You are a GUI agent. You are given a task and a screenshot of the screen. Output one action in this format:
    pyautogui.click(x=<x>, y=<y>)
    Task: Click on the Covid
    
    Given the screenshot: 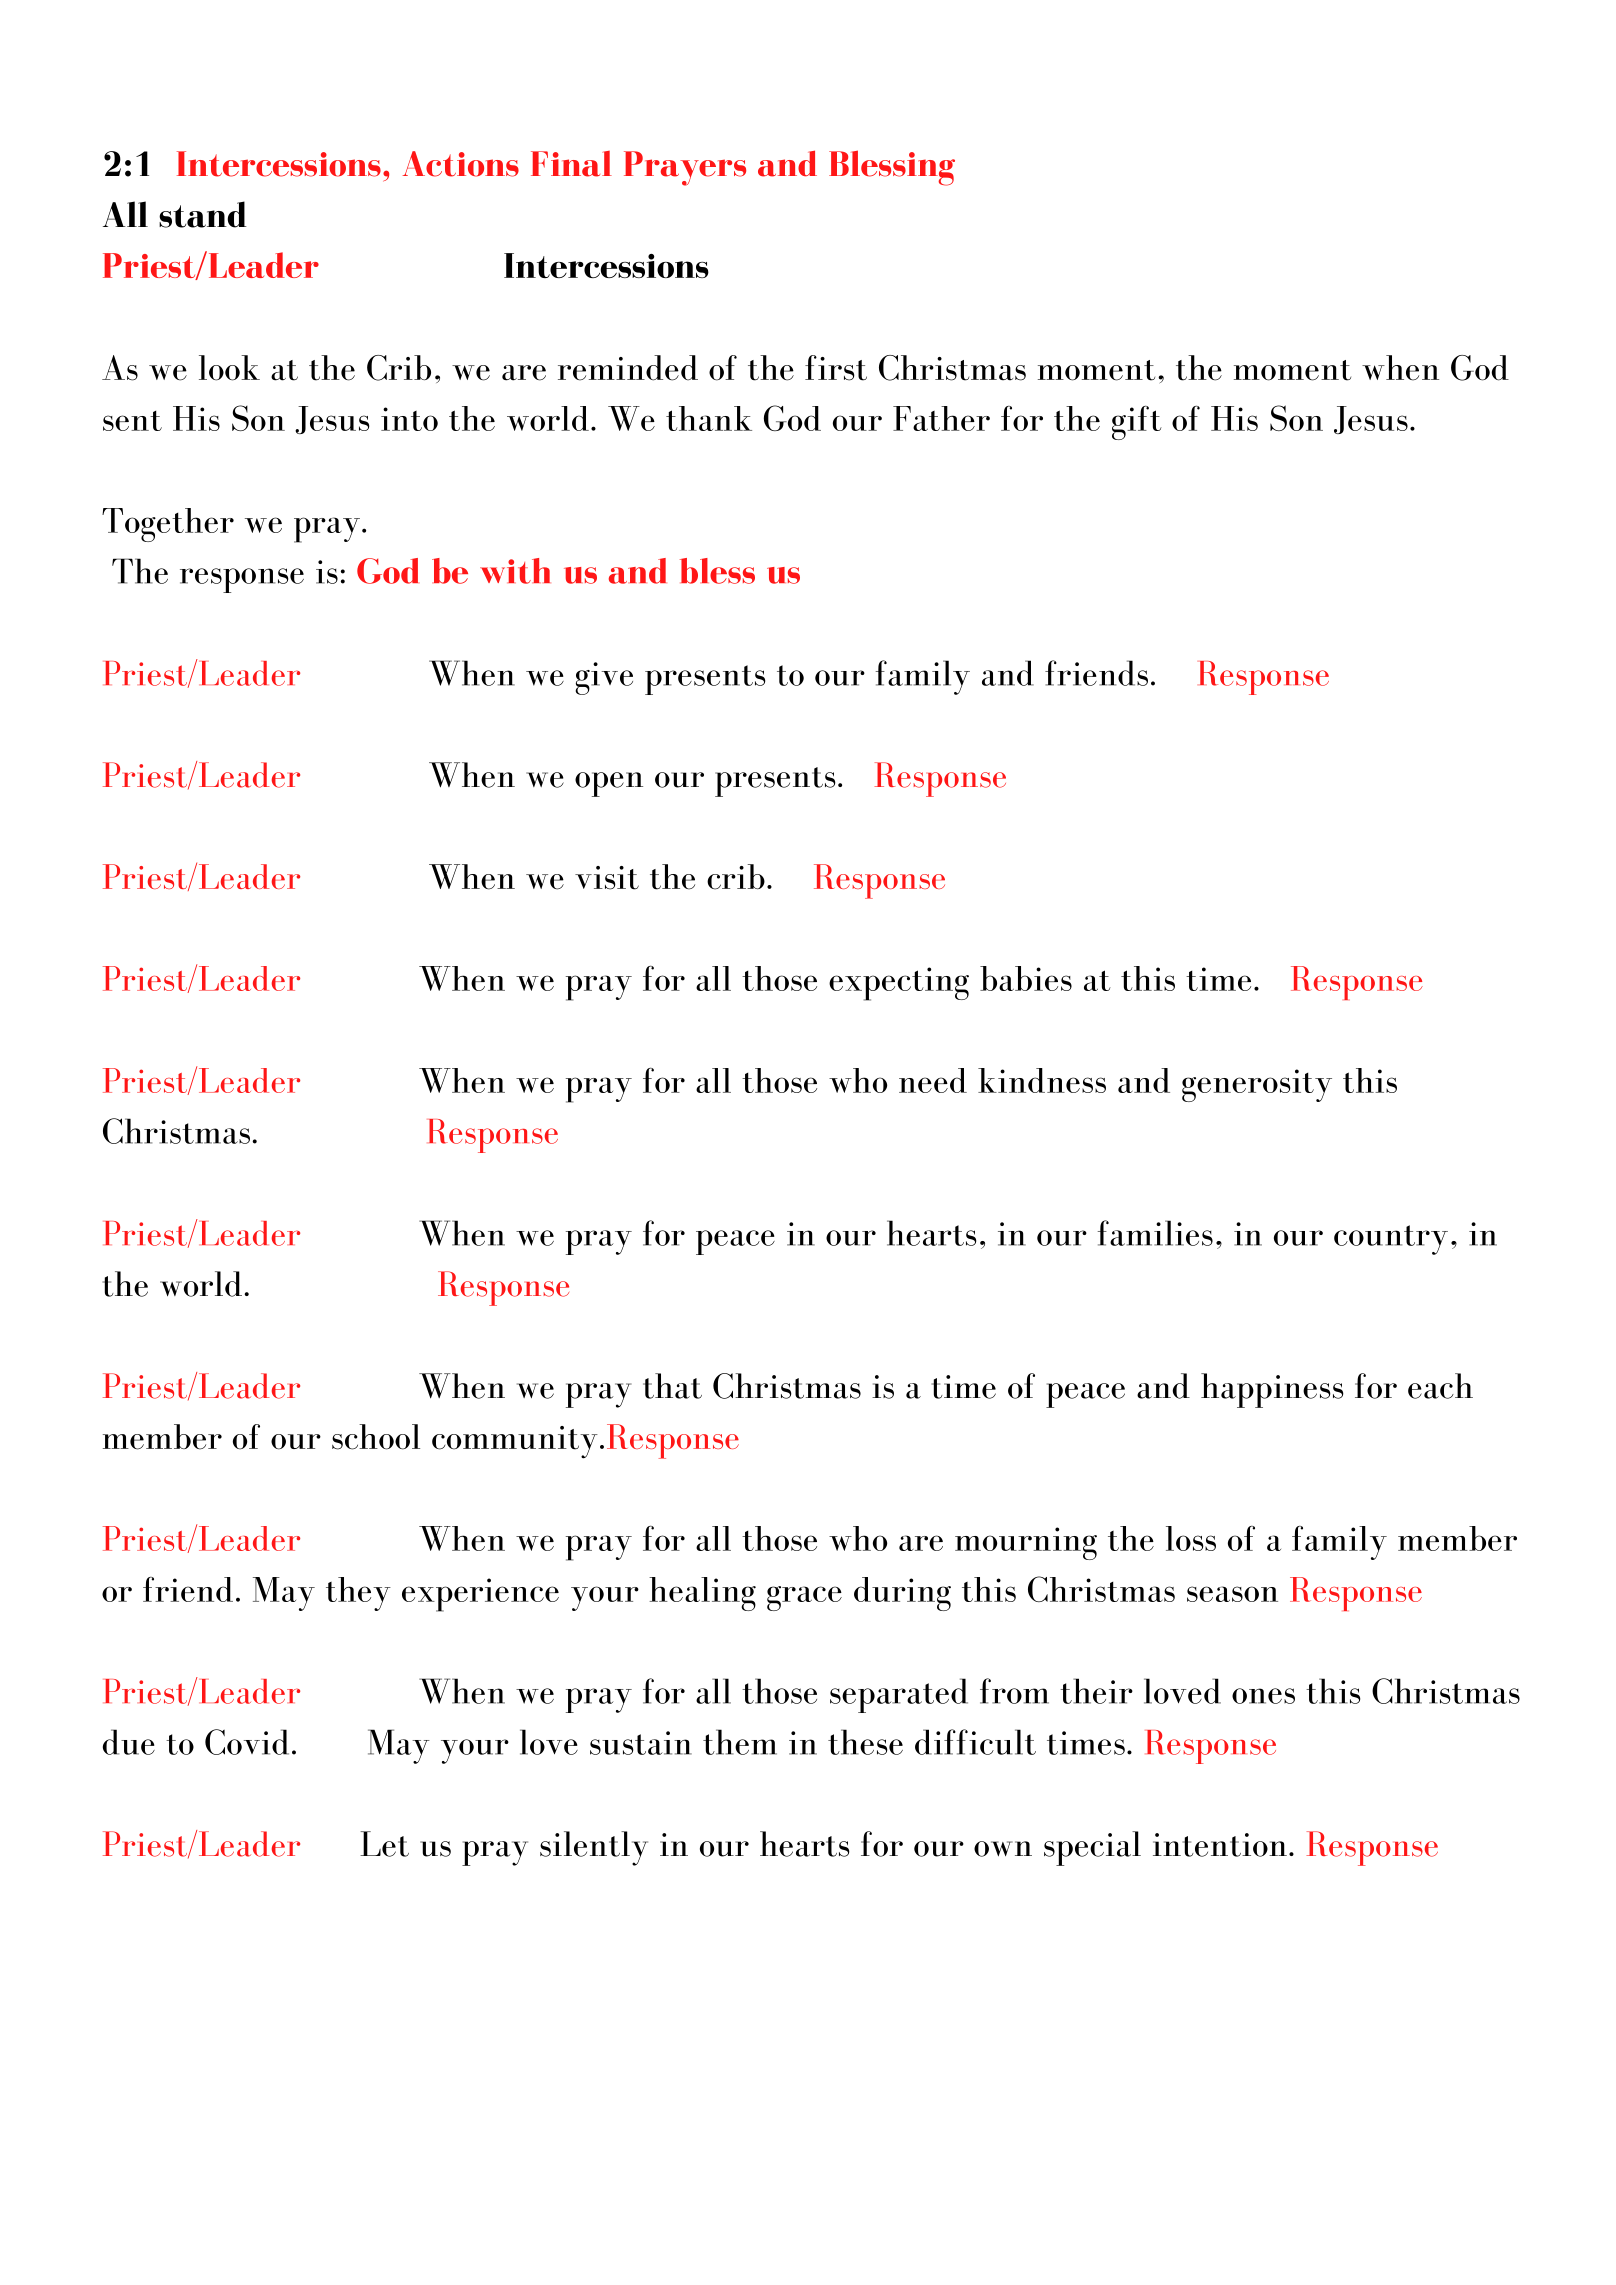 What is the action you would take?
    pyautogui.click(x=247, y=1742)
